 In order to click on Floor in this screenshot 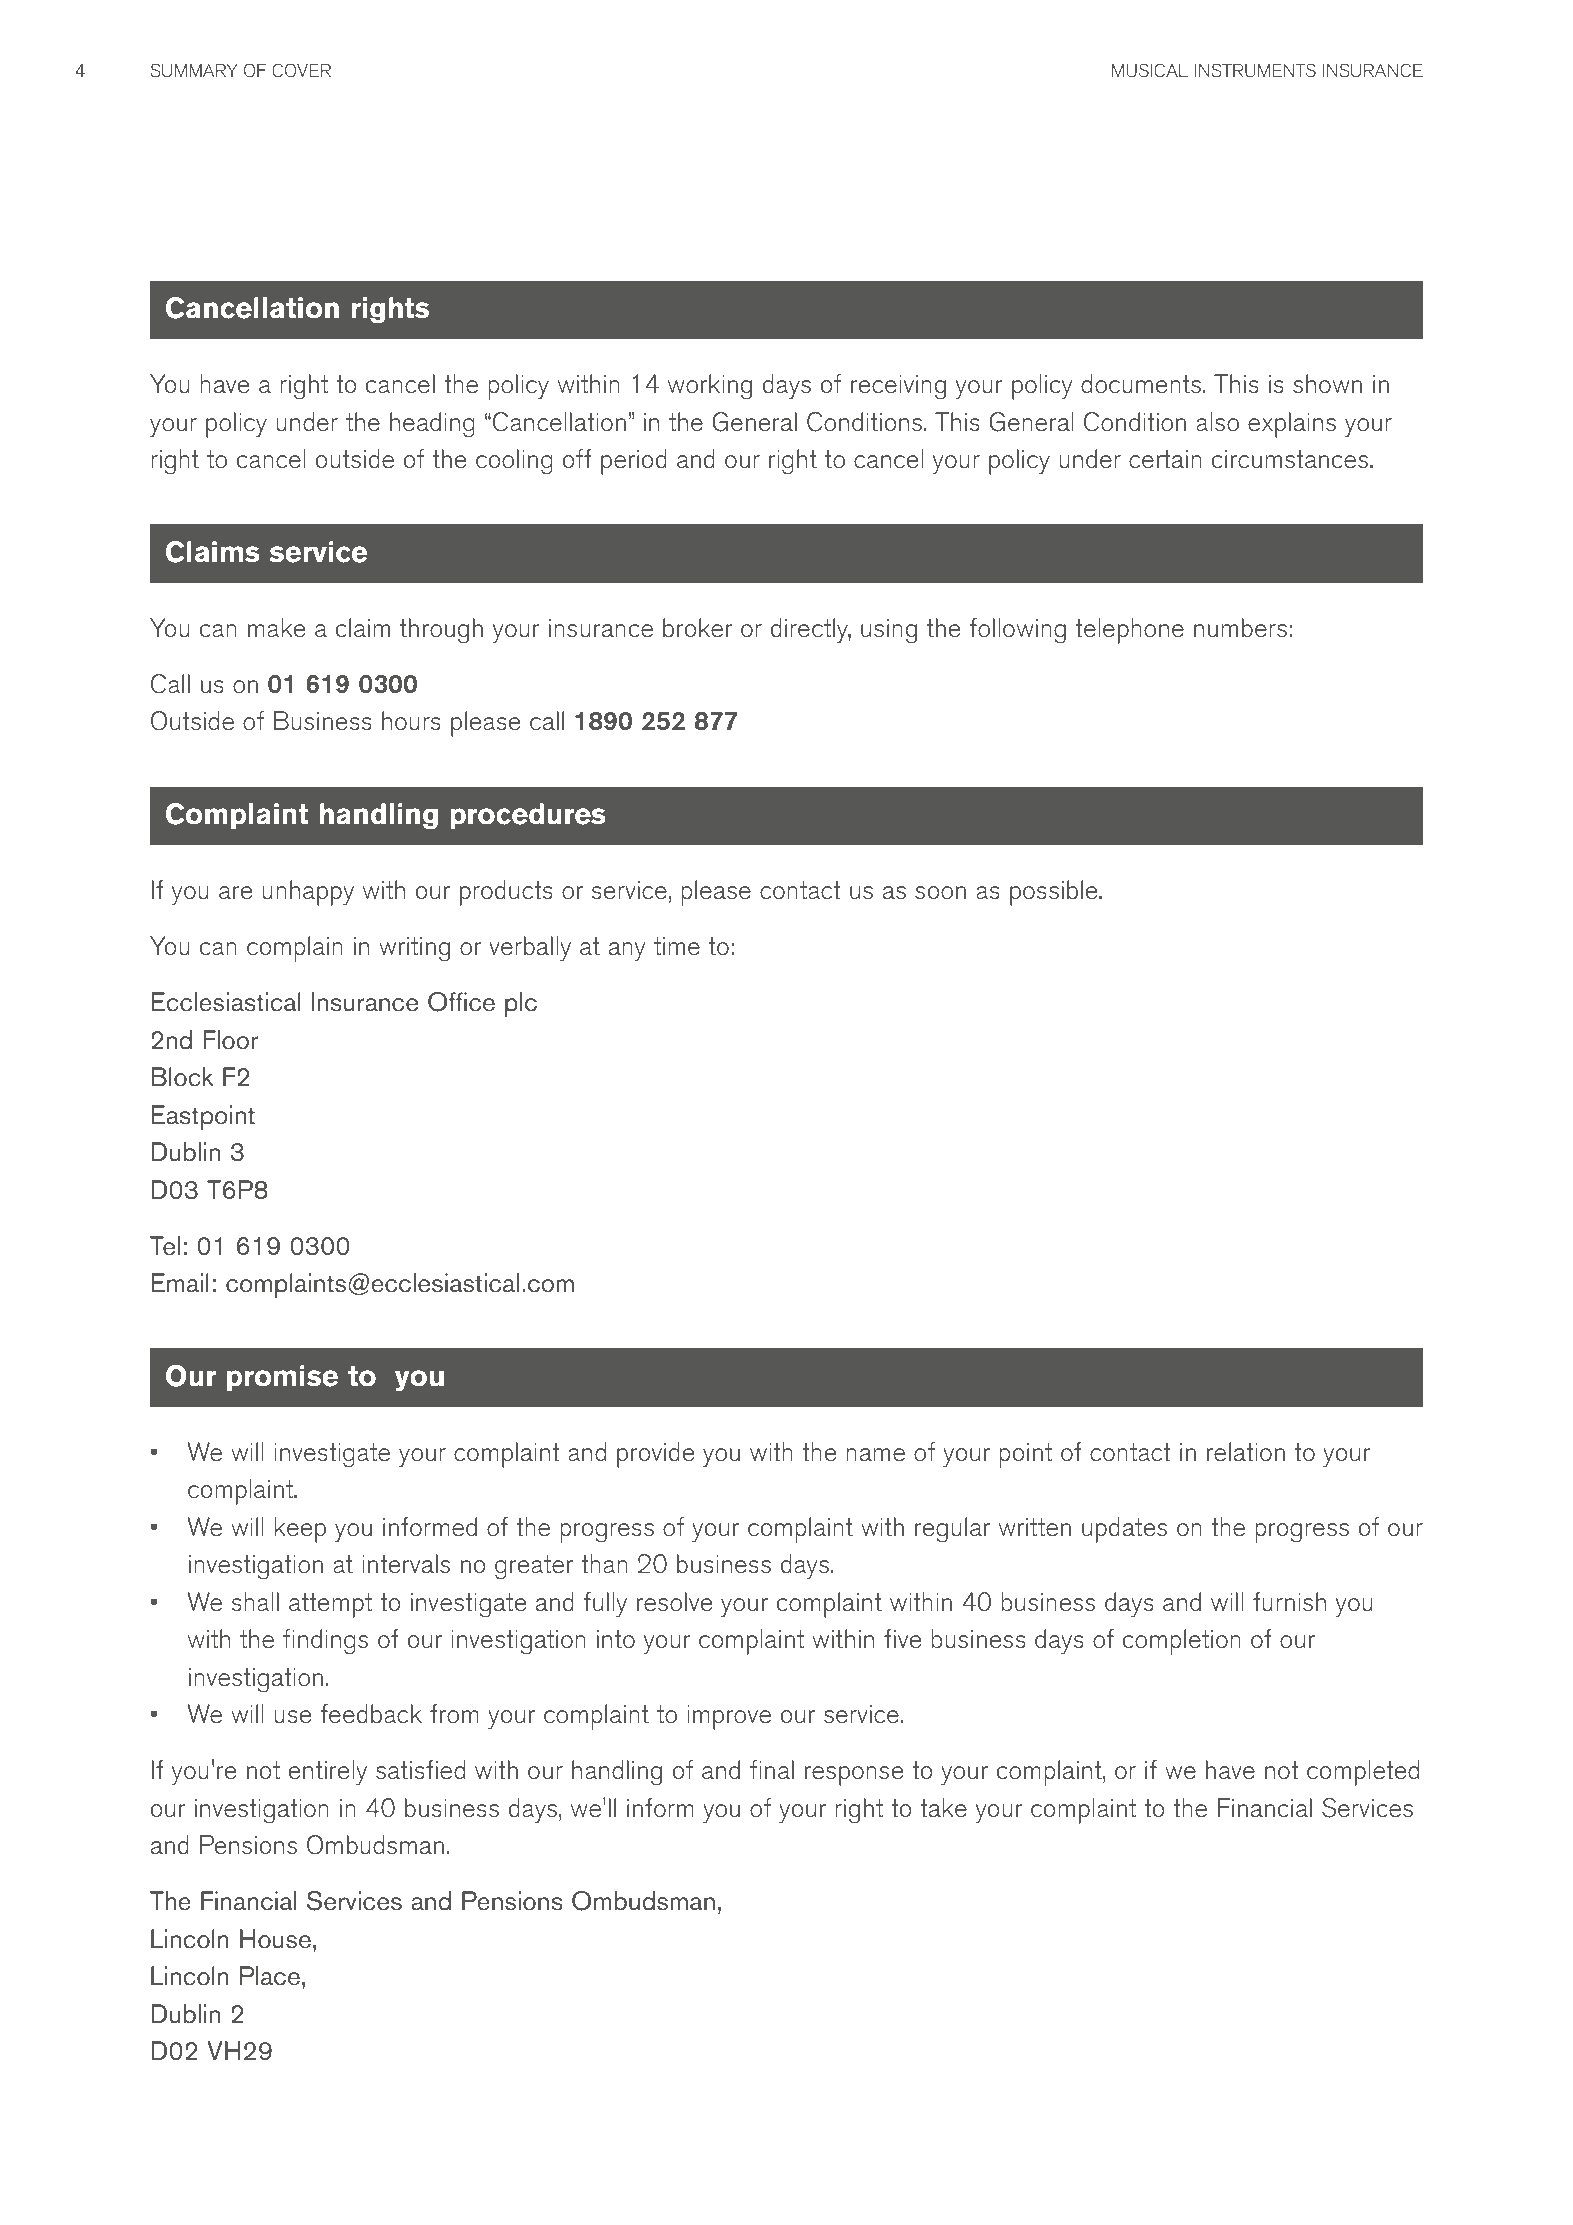, I will do `click(230, 1040)`.
